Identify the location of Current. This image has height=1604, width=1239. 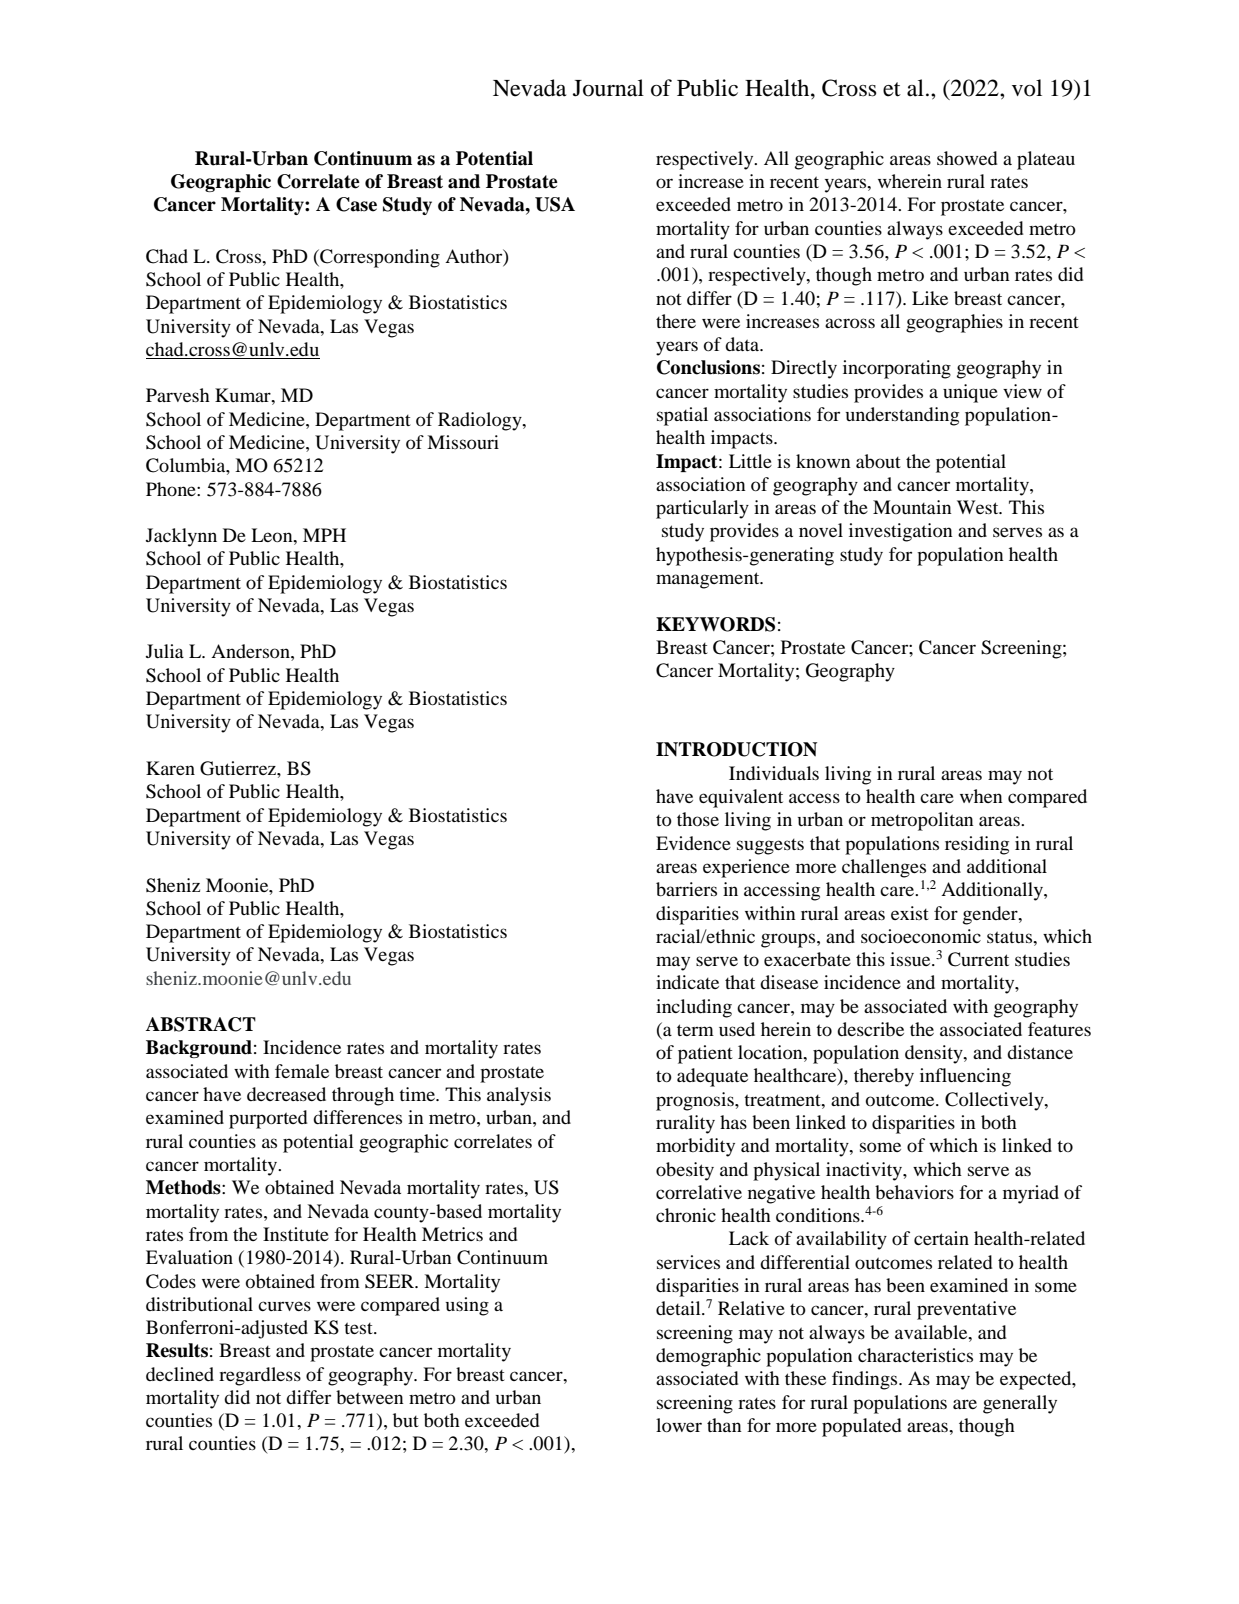
(978, 959).
